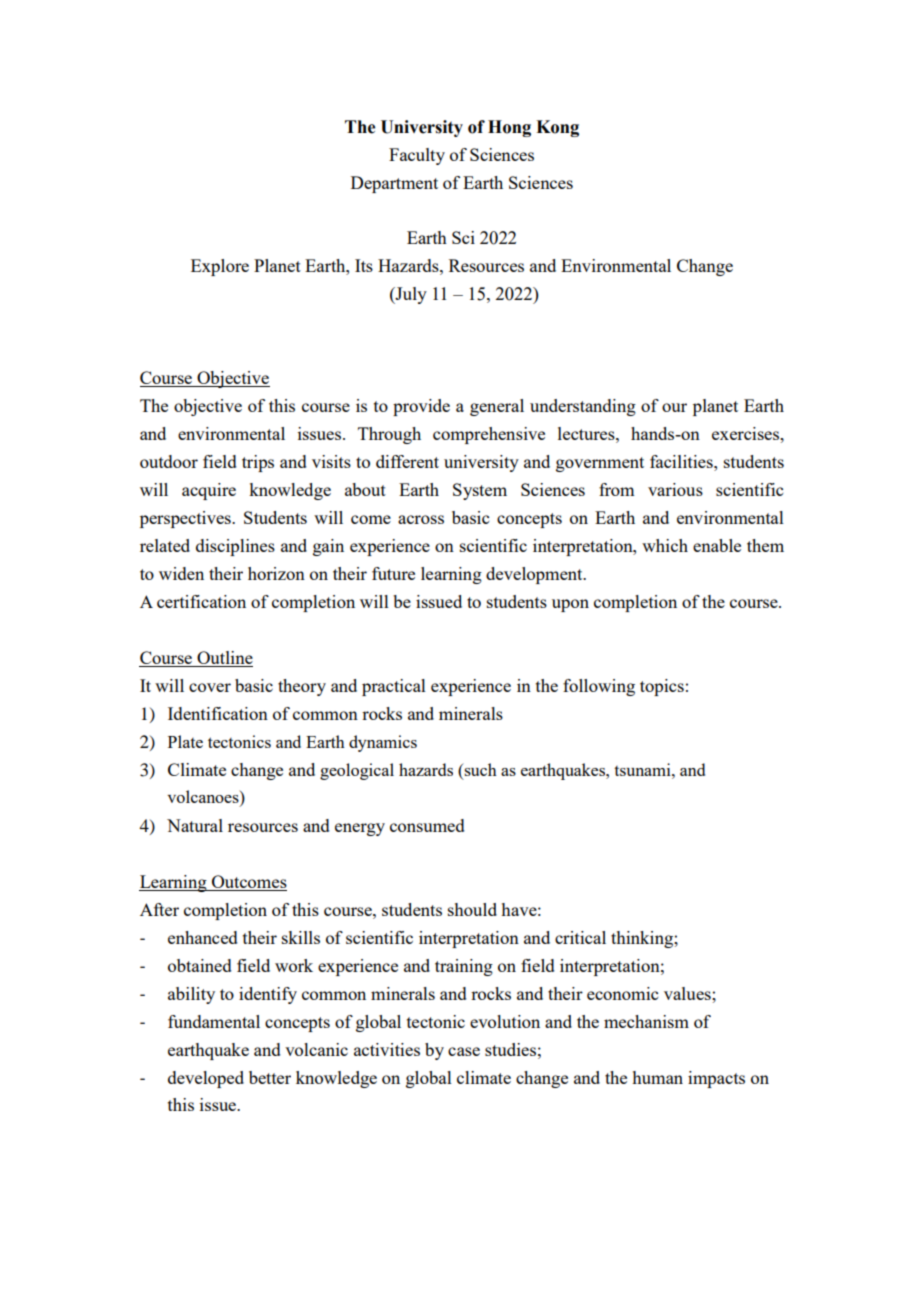 The height and width of the page is (1308, 924). What do you see at coordinates (417, 156) in the page?
I see `Faculty` at bounding box center [417, 156].
